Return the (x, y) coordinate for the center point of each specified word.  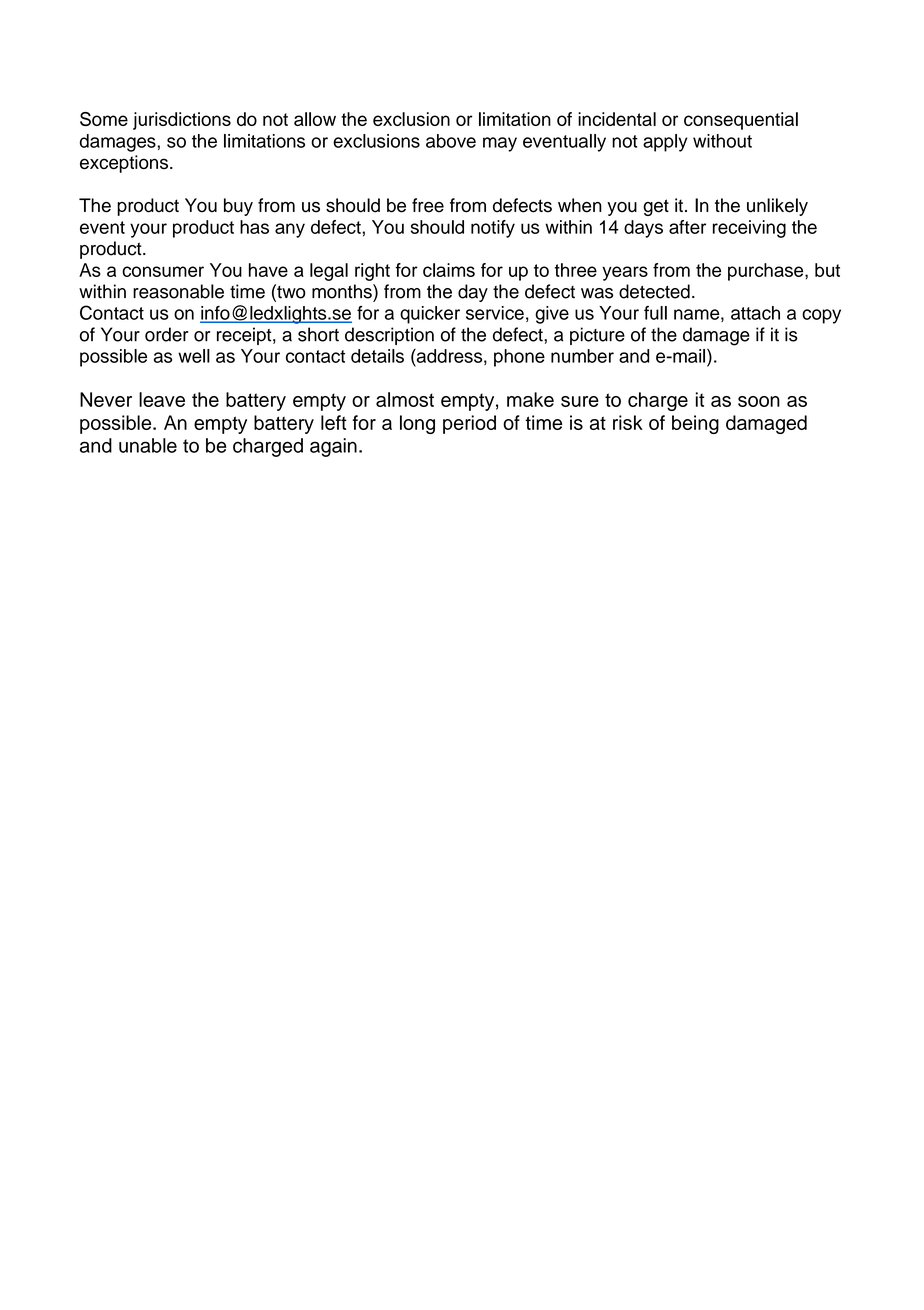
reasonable (178, 291)
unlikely (777, 207)
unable (148, 445)
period (469, 424)
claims (449, 270)
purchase (767, 272)
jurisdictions (182, 121)
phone (519, 358)
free (428, 205)
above (451, 141)
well (194, 356)
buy (238, 207)
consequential (741, 121)
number (582, 356)
